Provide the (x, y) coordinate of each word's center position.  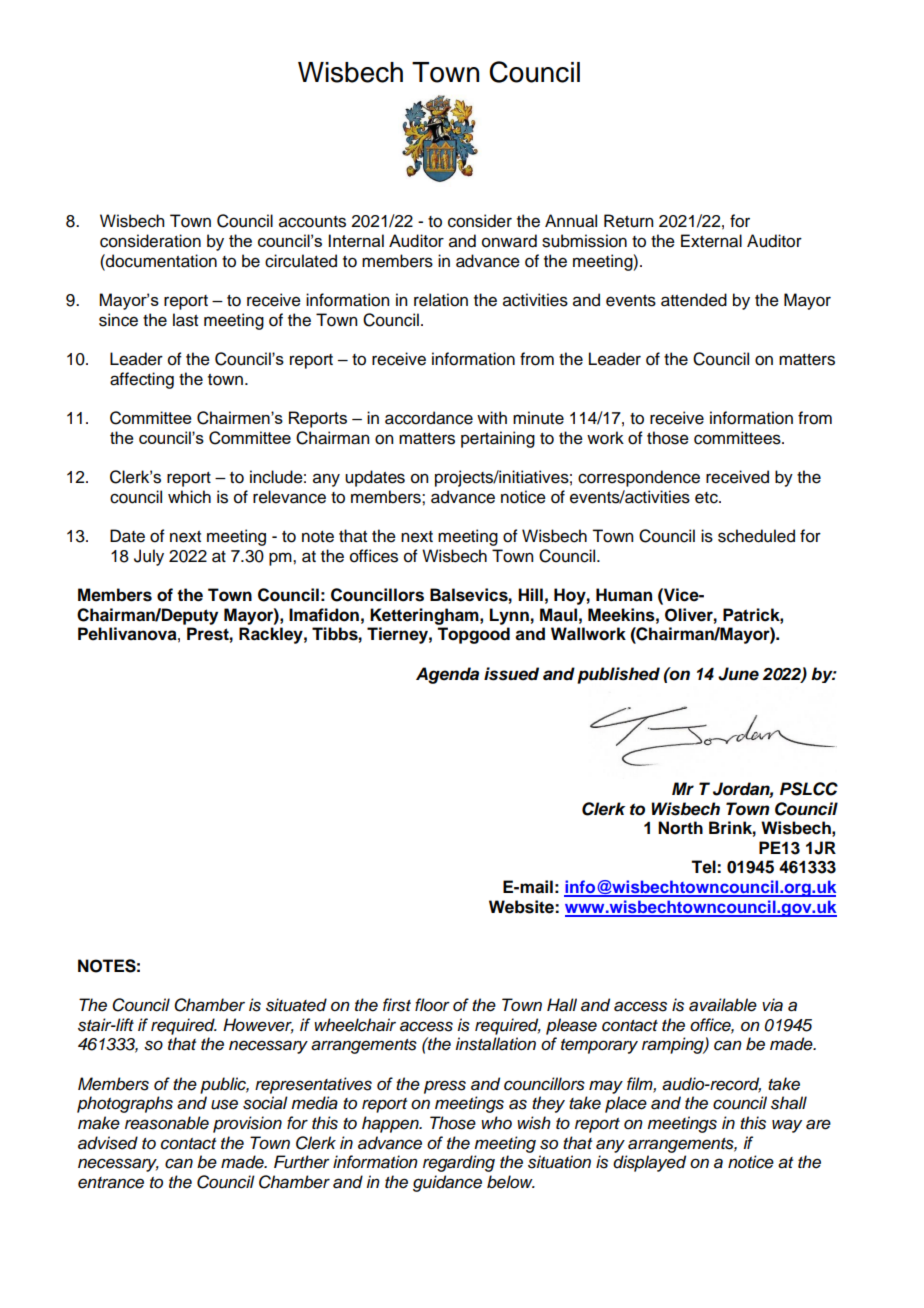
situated (296, 1005)
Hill (530, 594)
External (711, 241)
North (680, 828)
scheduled (756, 536)
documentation (160, 261)
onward (509, 241)
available (723, 1005)
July (149, 557)
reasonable (167, 1123)
